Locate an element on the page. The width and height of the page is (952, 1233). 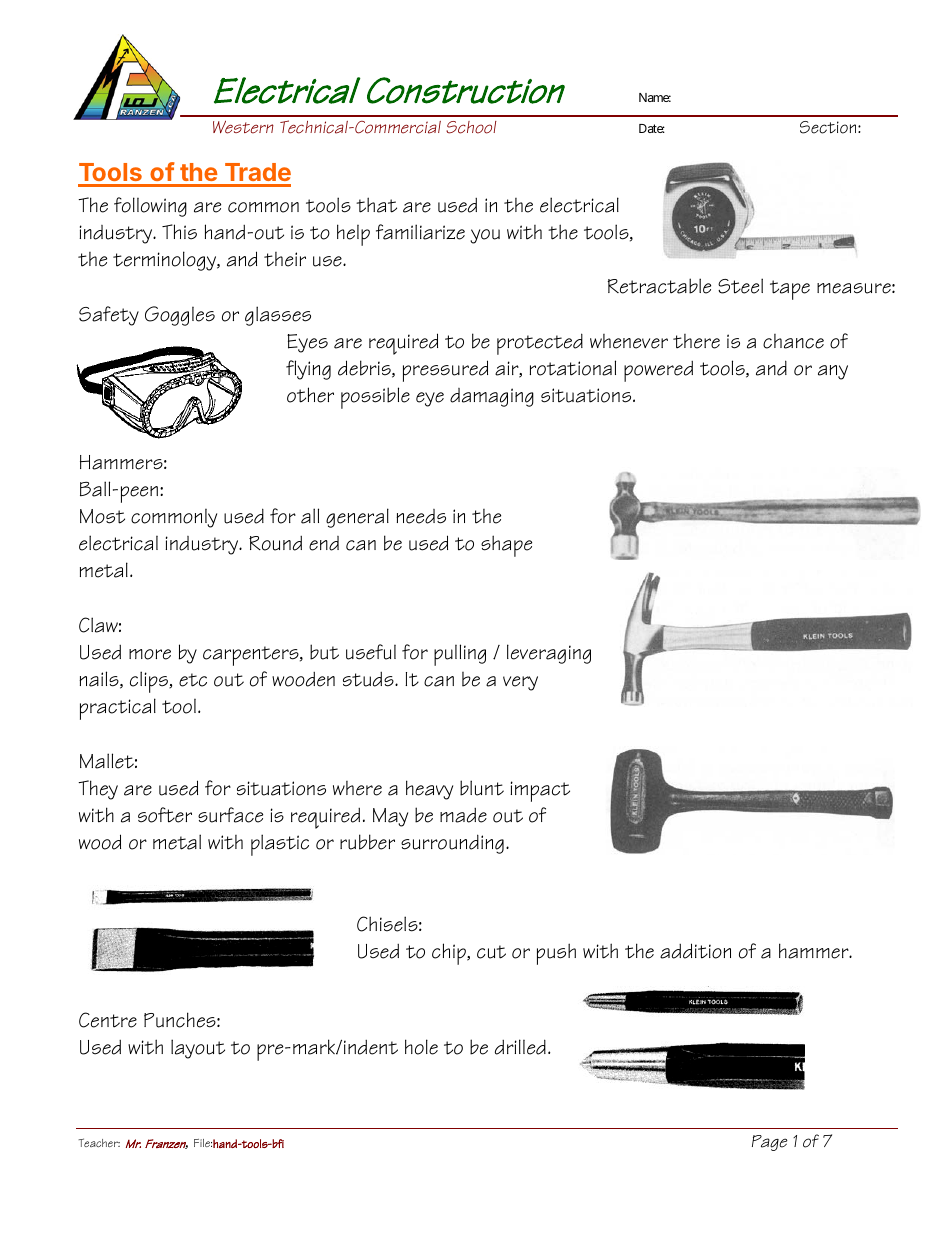
Steel is located at coordinates (740, 286).
